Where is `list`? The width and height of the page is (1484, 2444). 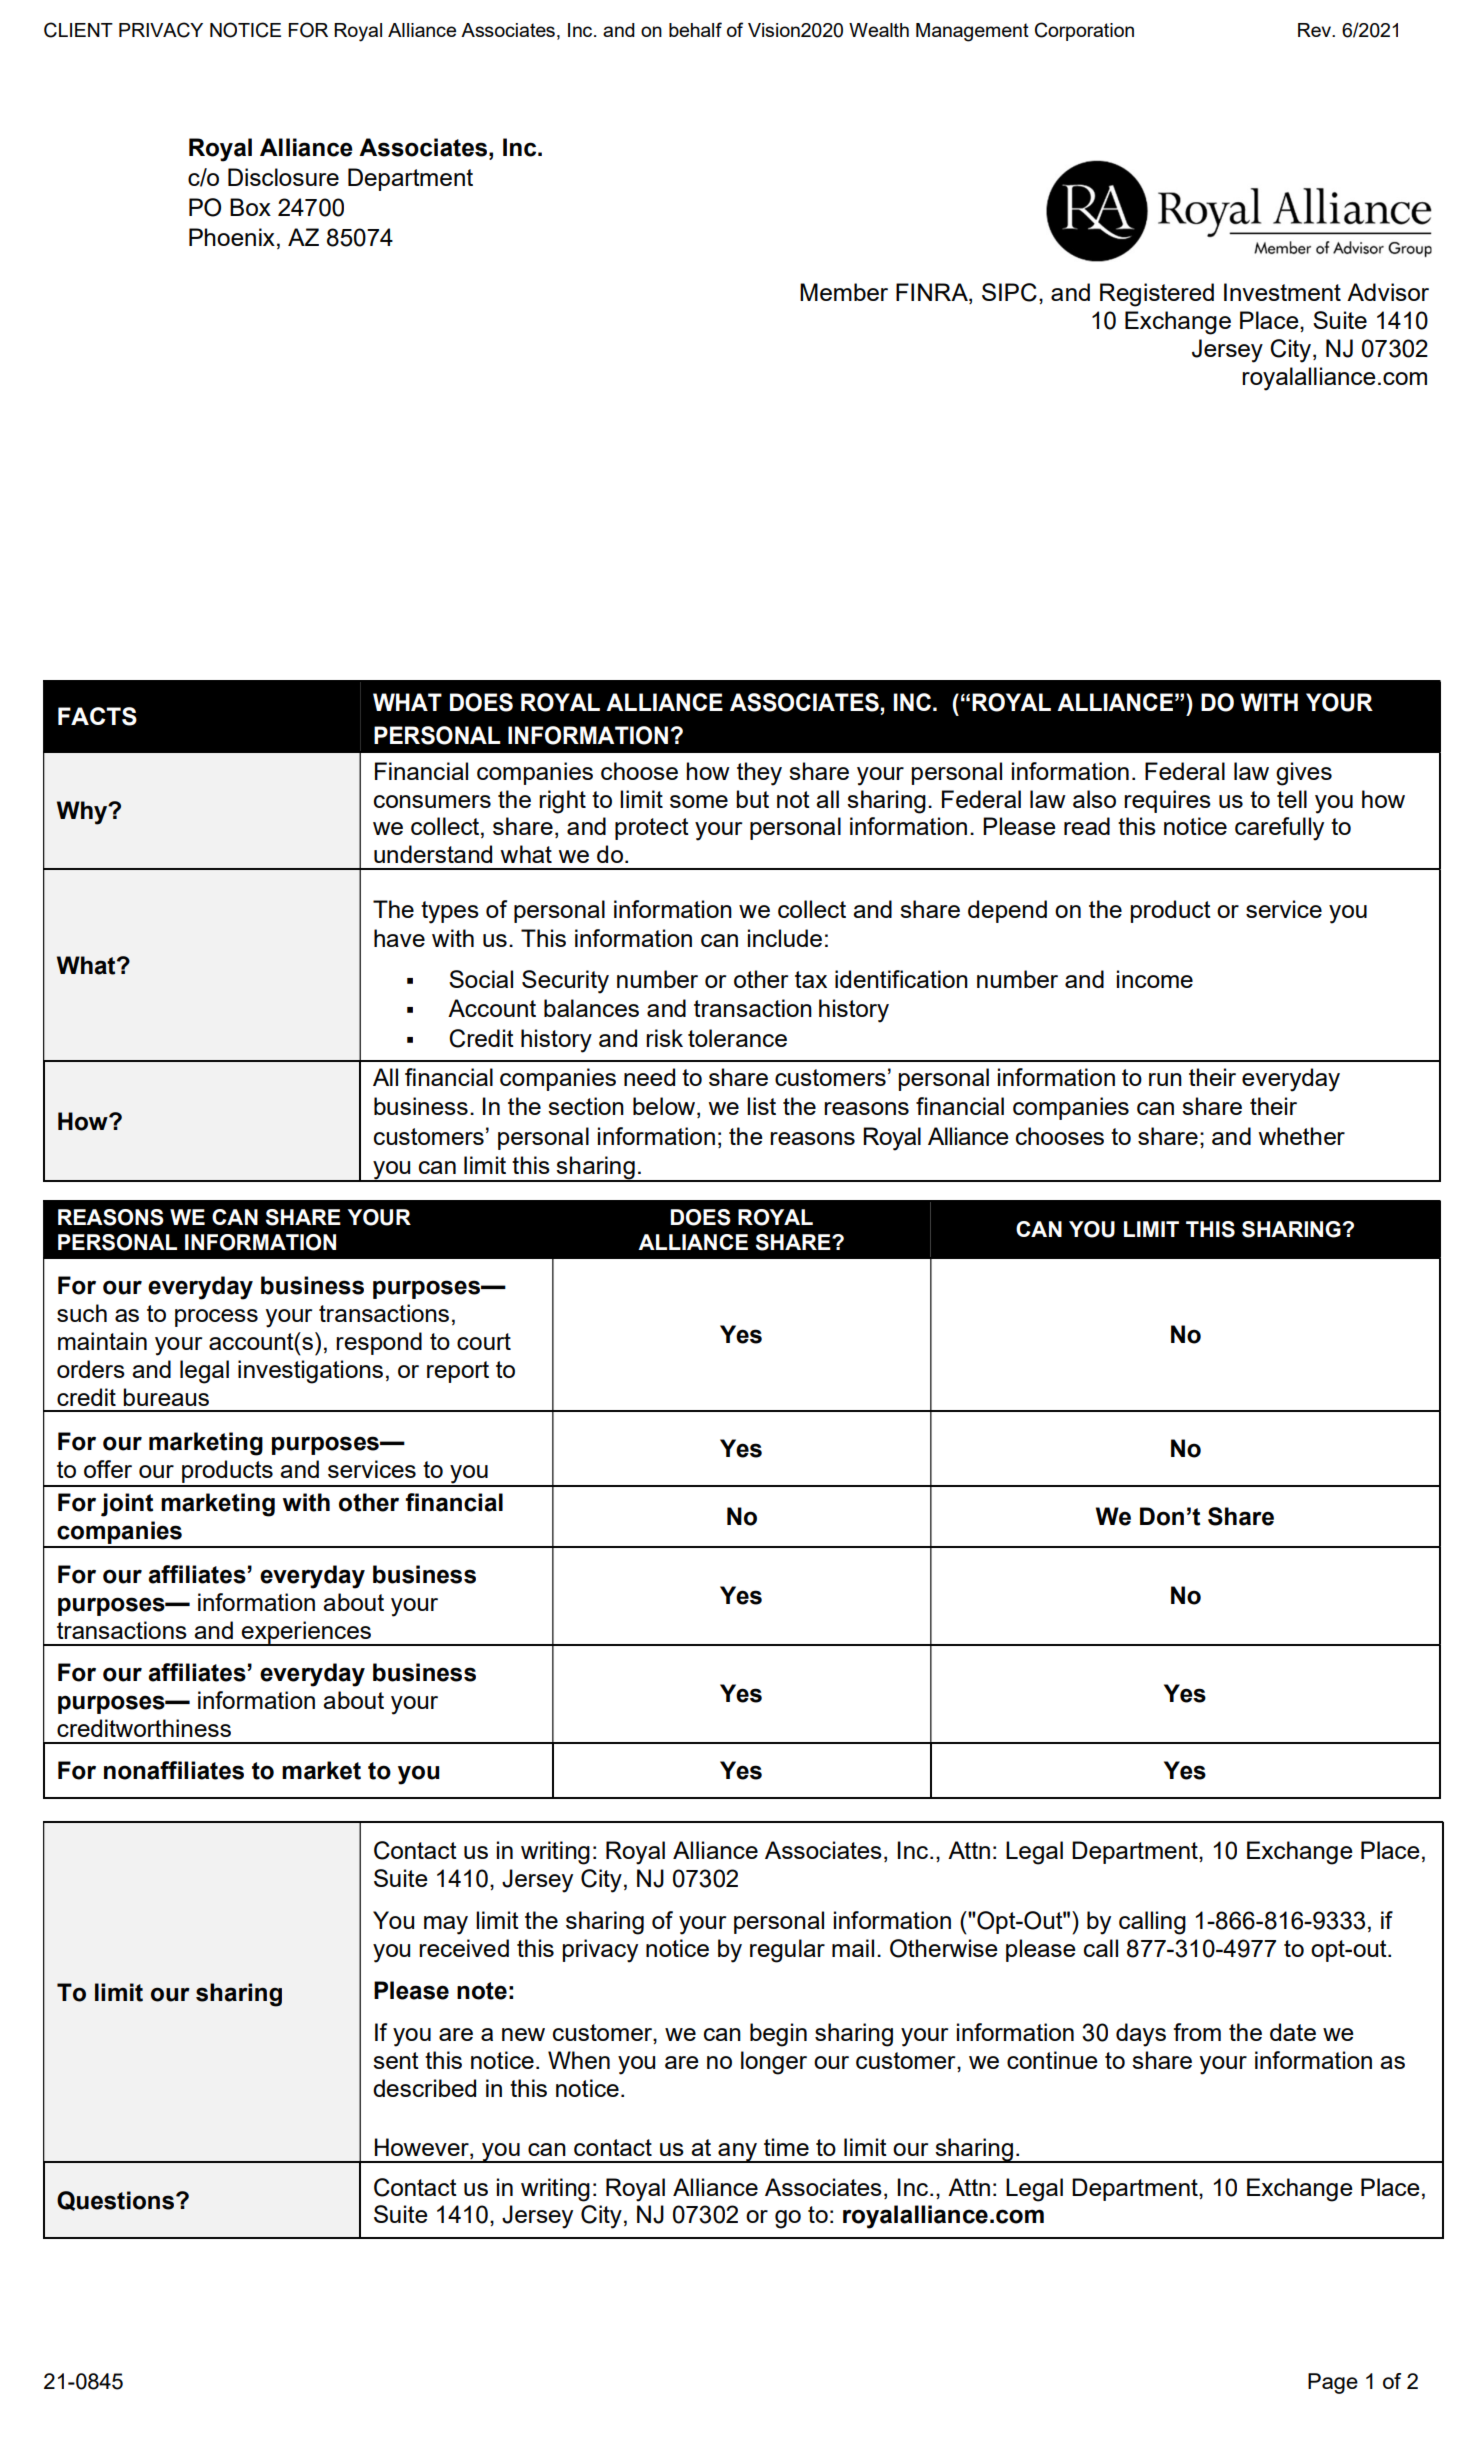
list is located at coordinates (761, 1106).
